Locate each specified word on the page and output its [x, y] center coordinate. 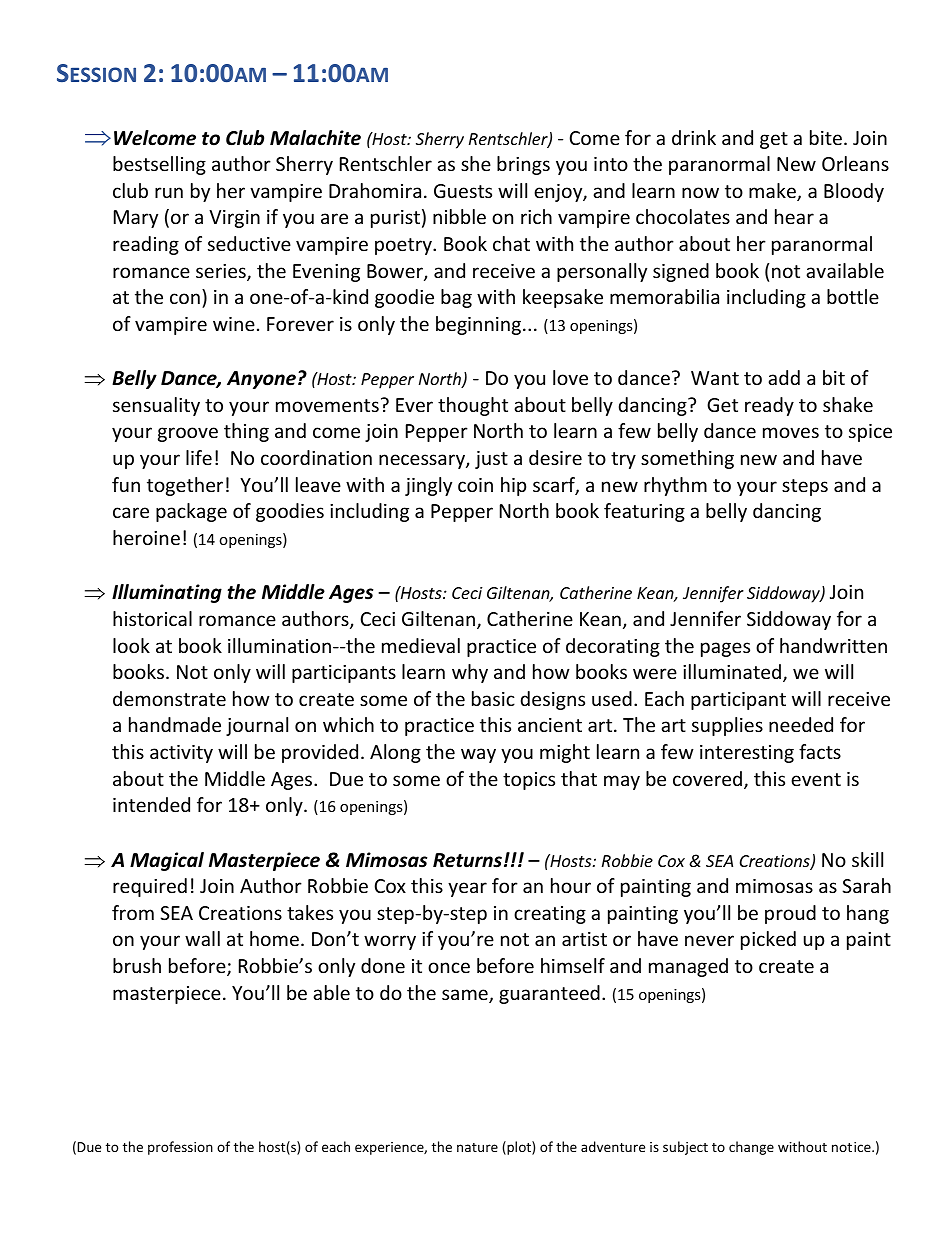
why [470, 673]
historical [152, 618]
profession [180, 1148]
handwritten [833, 645]
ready [769, 406]
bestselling [159, 165]
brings [523, 165]
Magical [167, 861]
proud [790, 914]
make [773, 192]
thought [473, 406]
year [467, 889]
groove [188, 434]
